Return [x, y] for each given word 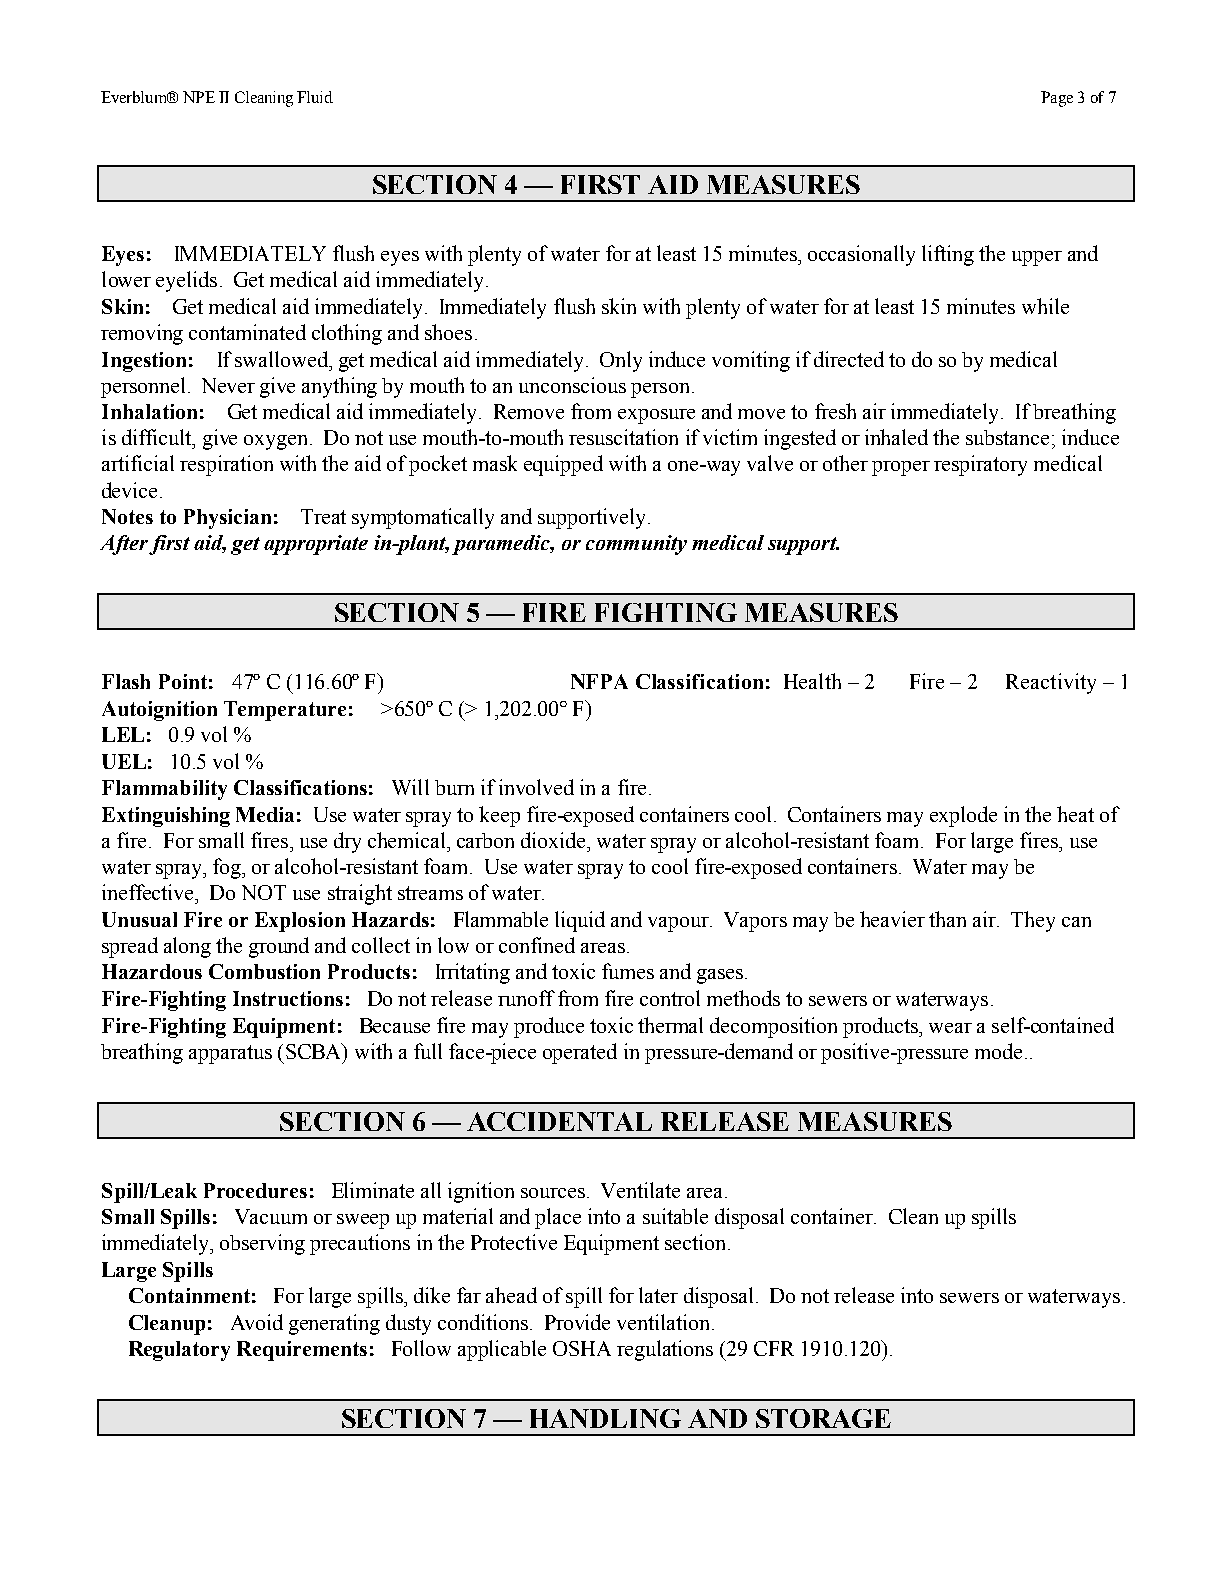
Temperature [285, 711]
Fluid [315, 97]
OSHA [582, 1348]
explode [963, 816]
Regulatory [179, 1351]
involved [536, 787]
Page [1057, 99]
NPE [199, 97]
